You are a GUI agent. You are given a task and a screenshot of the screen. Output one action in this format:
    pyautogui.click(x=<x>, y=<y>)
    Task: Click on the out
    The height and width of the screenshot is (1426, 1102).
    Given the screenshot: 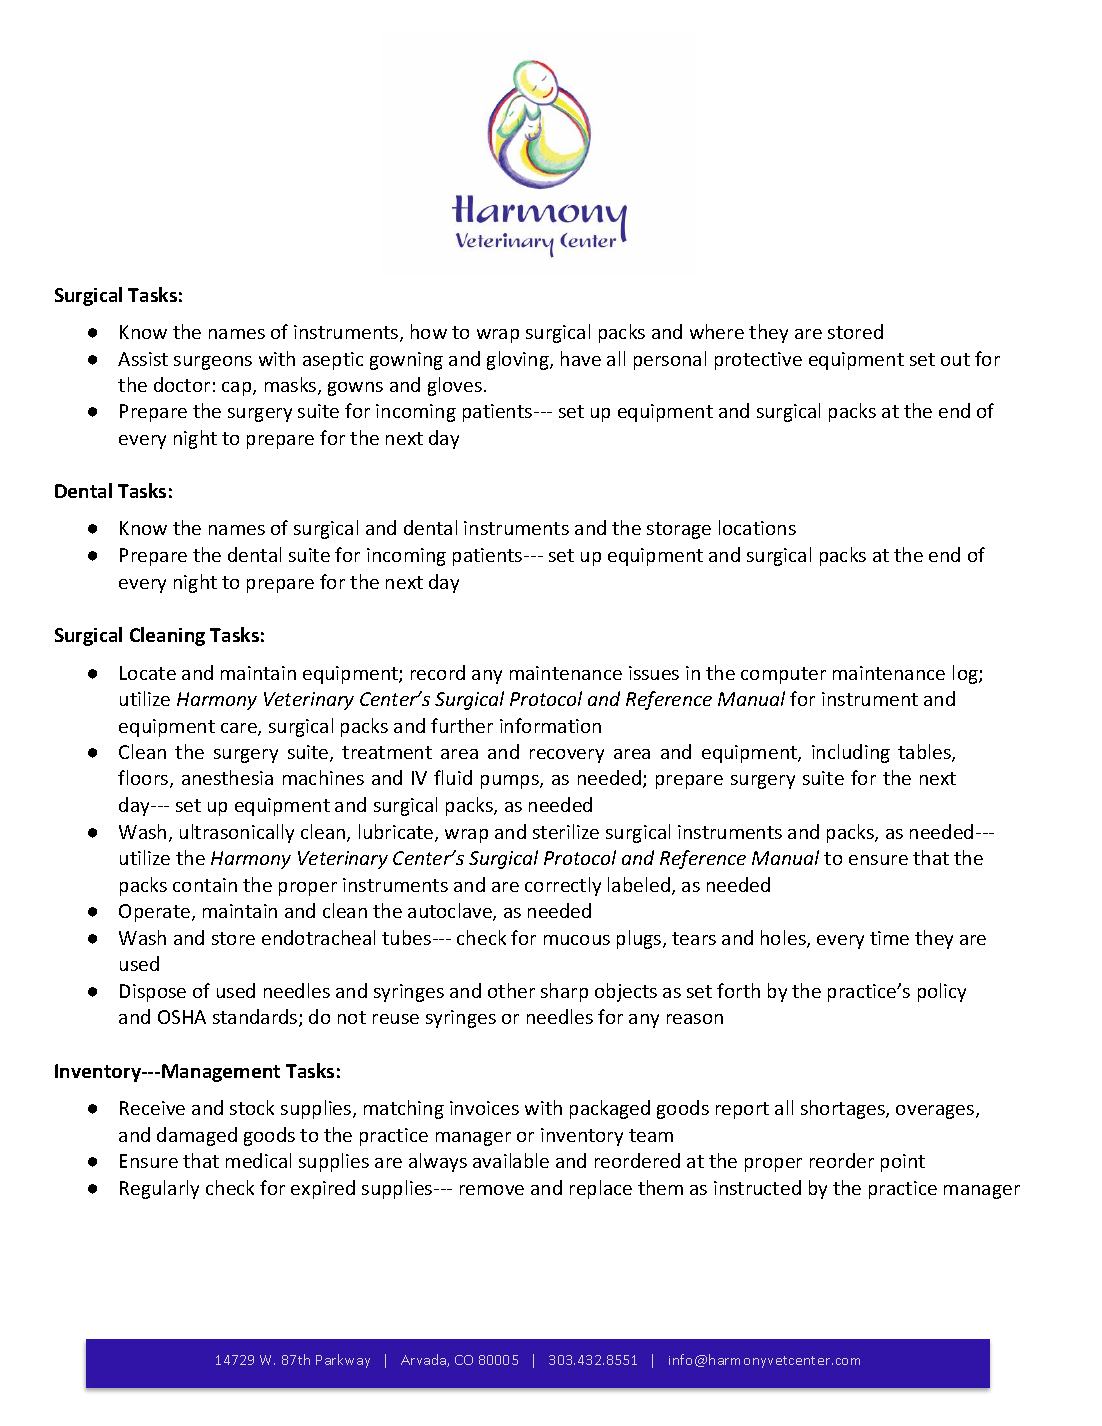 What is the action you would take?
    pyautogui.click(x=955, y=359)
